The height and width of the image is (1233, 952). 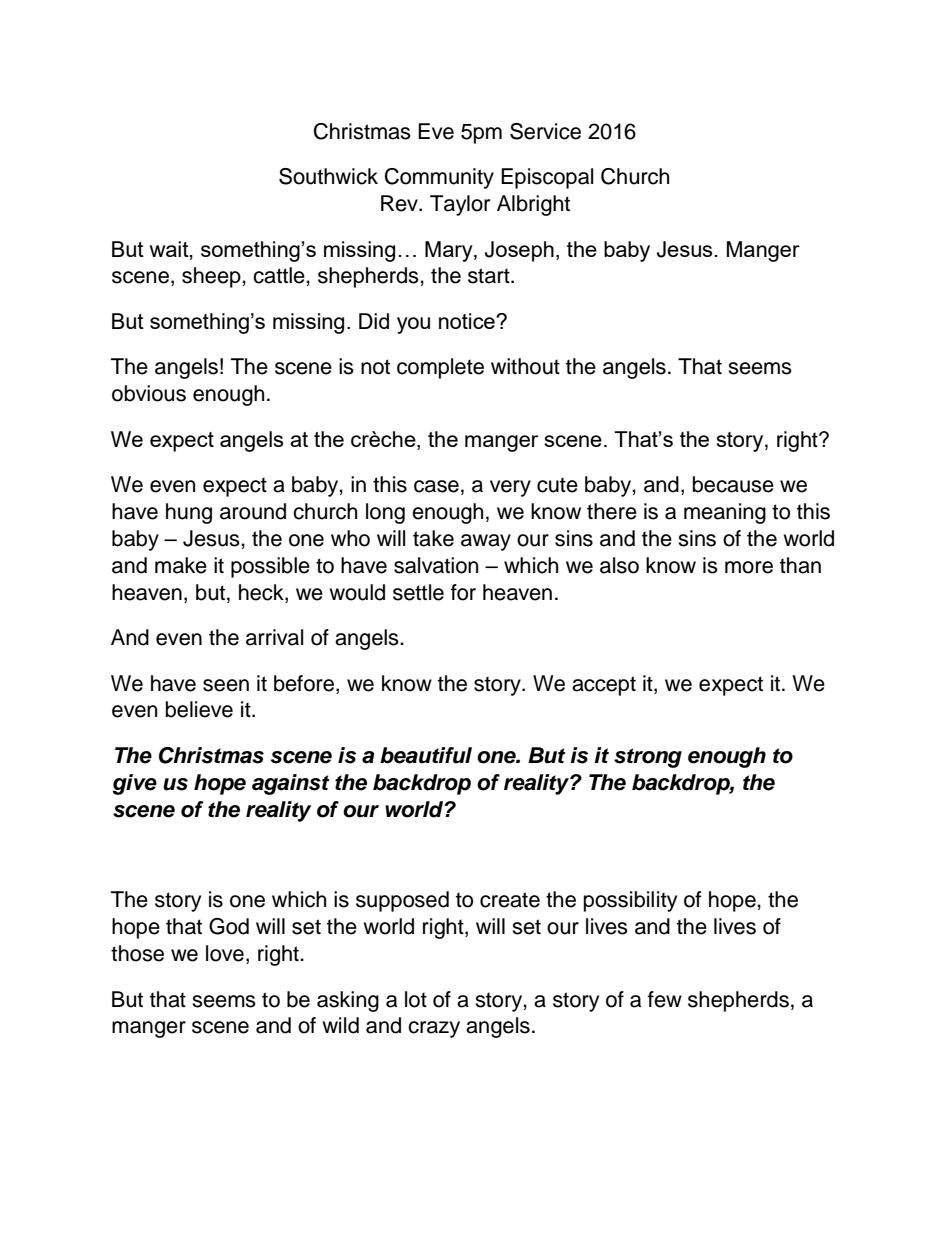 I want to click on lot, so click(x=416, y=999).
